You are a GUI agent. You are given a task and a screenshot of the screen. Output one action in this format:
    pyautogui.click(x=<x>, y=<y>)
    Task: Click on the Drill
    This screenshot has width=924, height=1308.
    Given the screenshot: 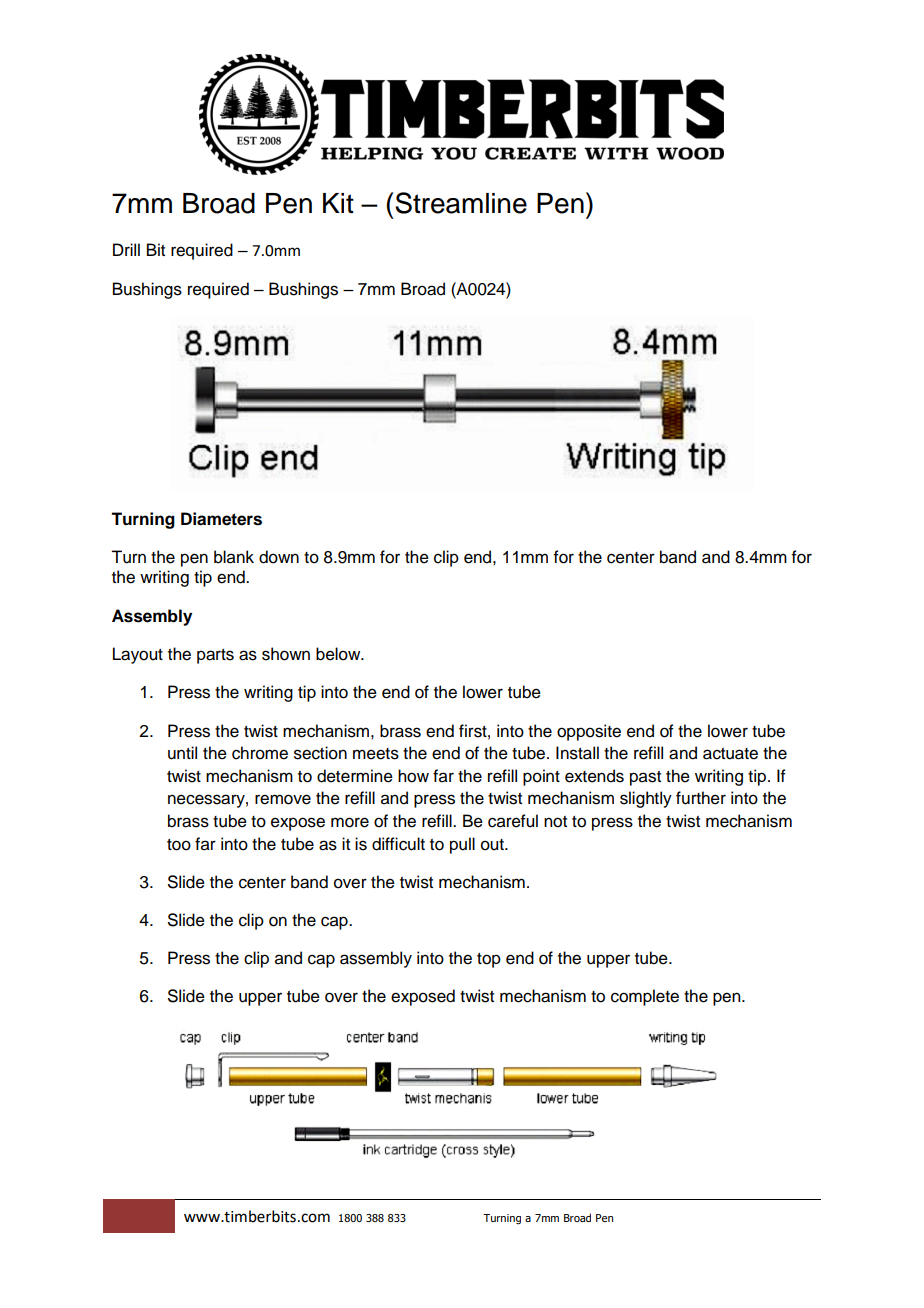 What is the action you would take?
    pyautogui.click(x=126, y=249)
